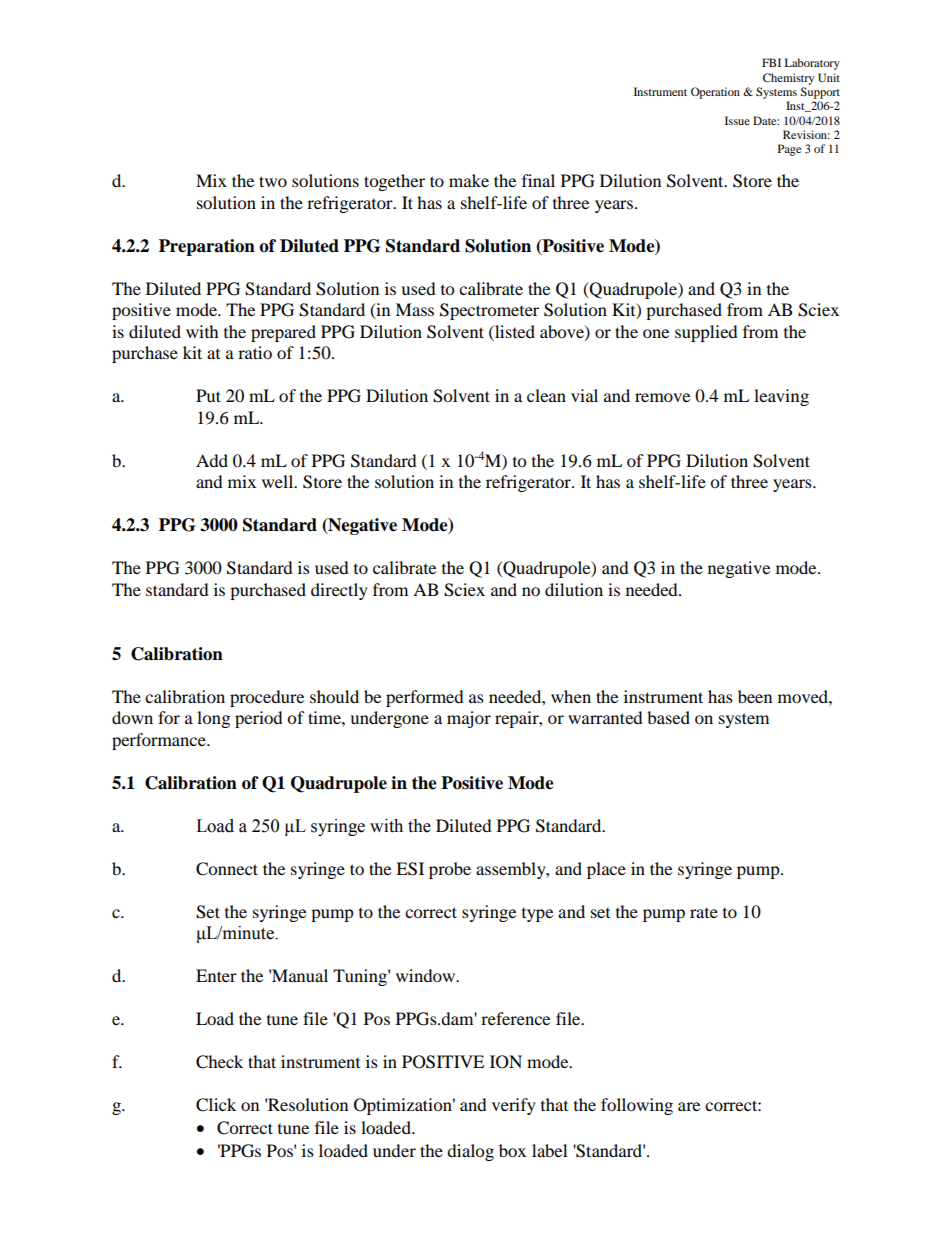 This page has height=1233, width=952. I want to click on probe, so click(450, 870).
